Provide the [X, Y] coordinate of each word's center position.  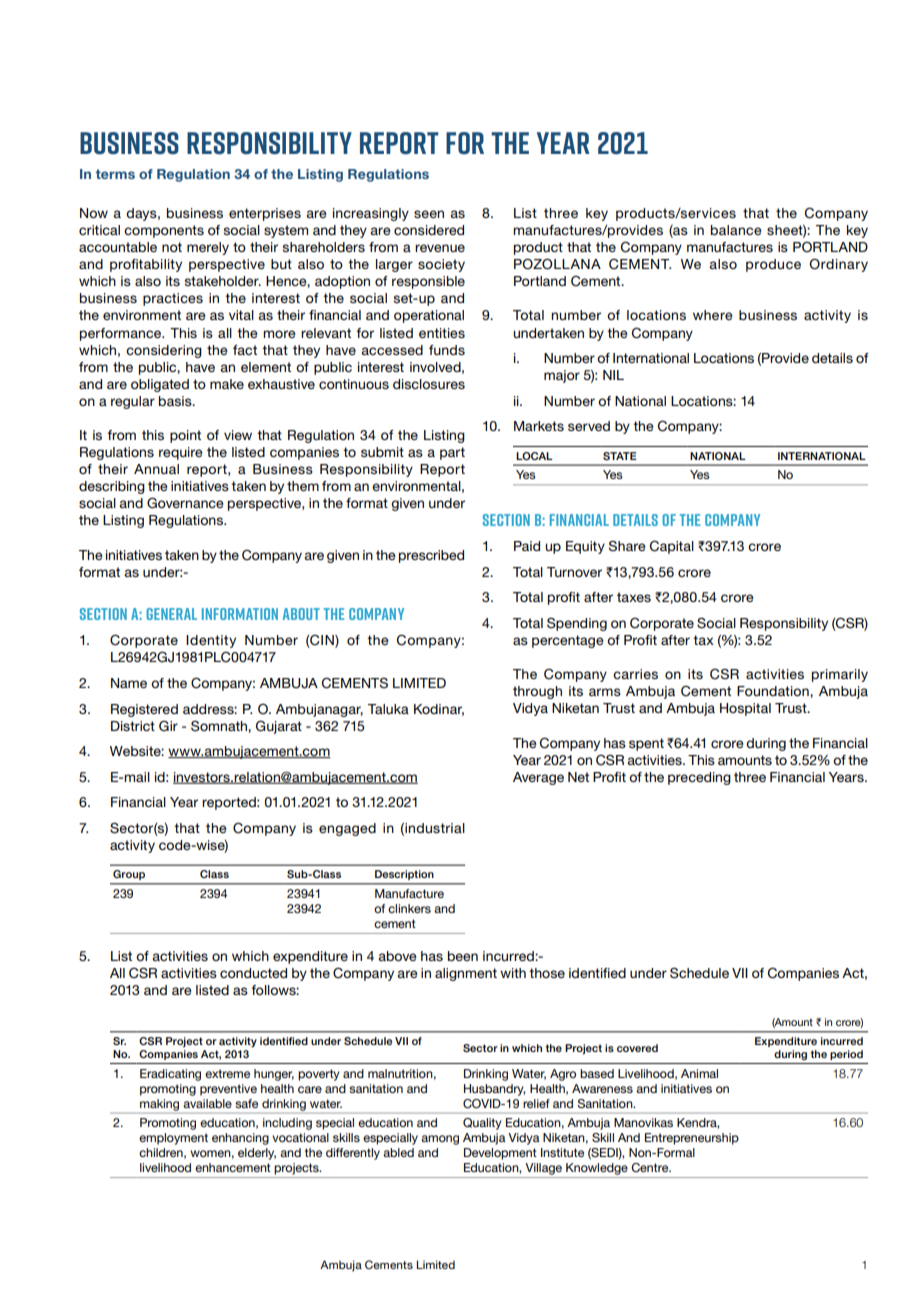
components [164, 231]
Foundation [774, 691]
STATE [620, 456]
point [185, 436]
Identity [211, 641]
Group [129, 875]
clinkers [409, 908]
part [452, 453]
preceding [699, 778]
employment [173, 1139]
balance [736, 230]
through [537, 692]
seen [429, 214]
